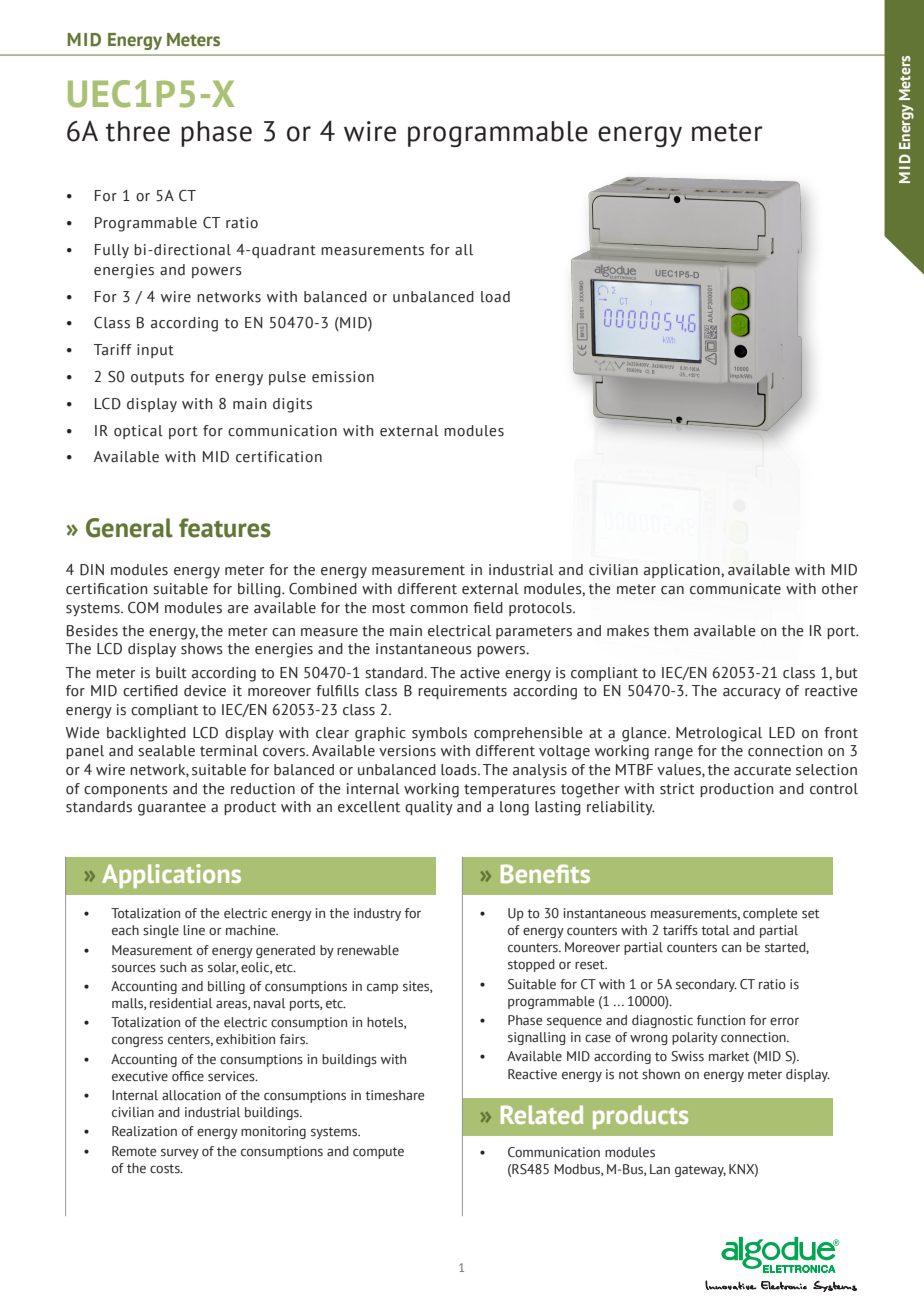  Describe the element at coordinates (129, 528) in the screenshot. I see `General` at that location.
